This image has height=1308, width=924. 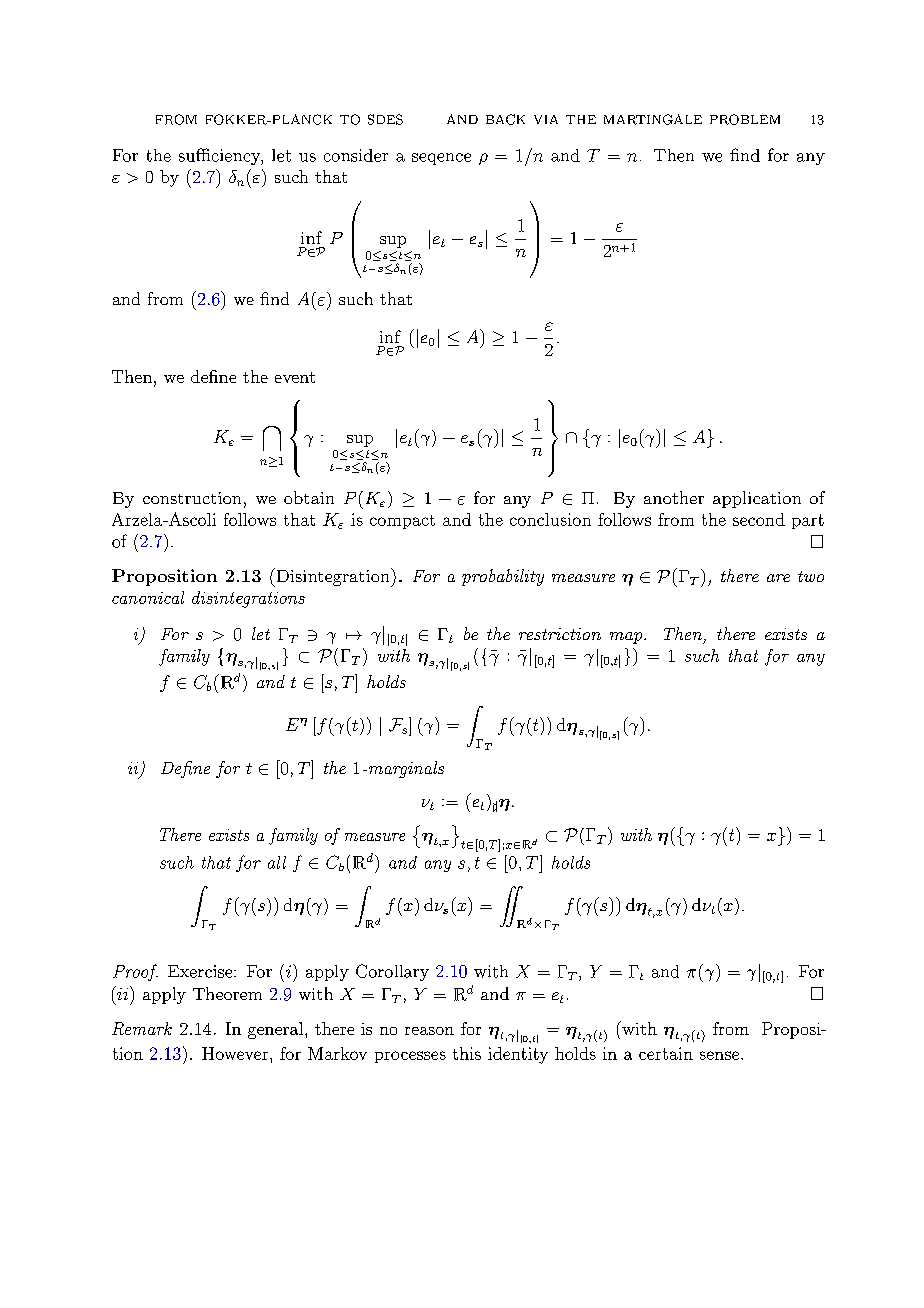 What do you see at coordinates (277, 862) in the image?
I see `all` at bounding box center [277, 862].
